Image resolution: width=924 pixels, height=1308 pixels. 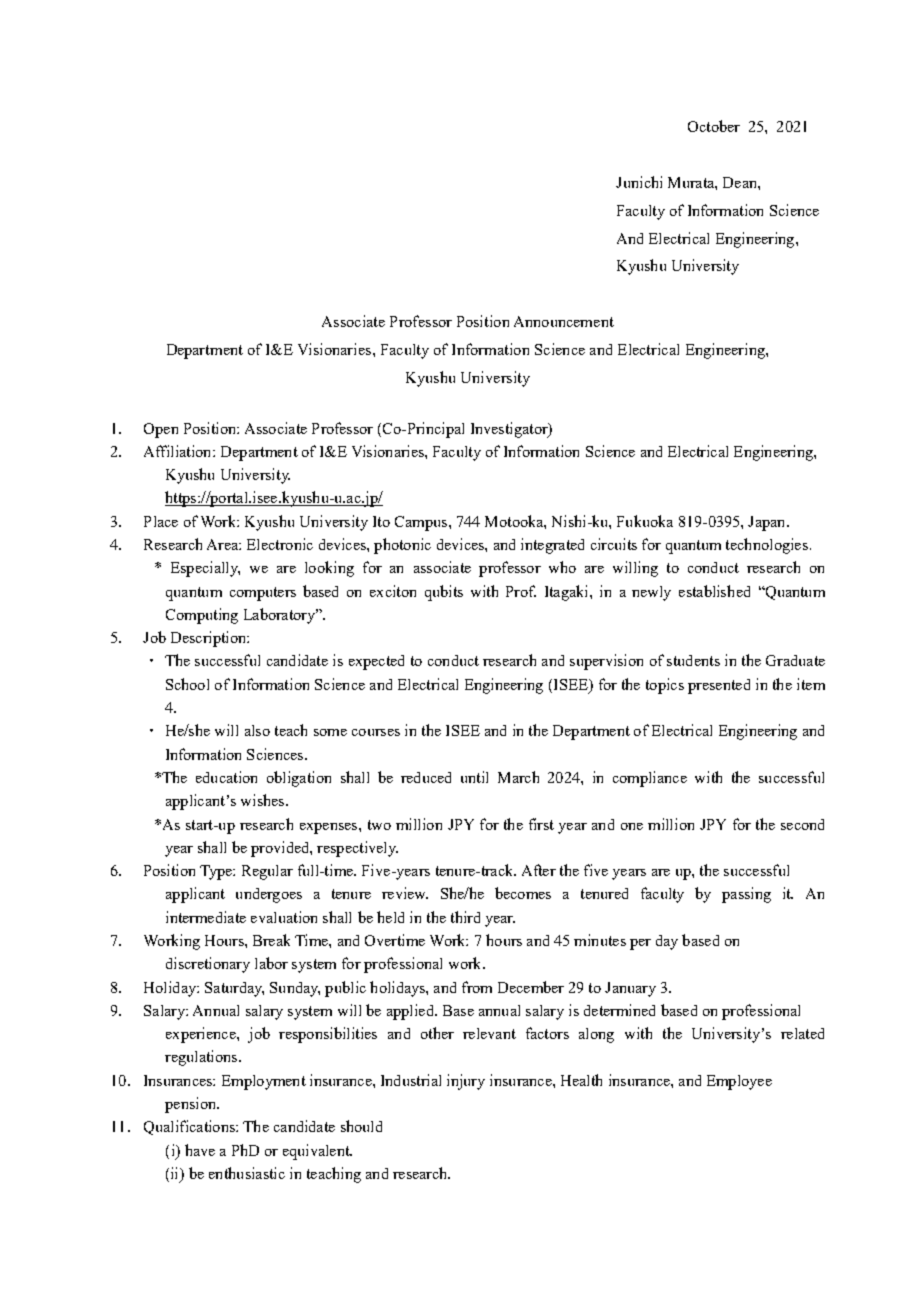 I want to click on second, so click(x=802, y=824).
